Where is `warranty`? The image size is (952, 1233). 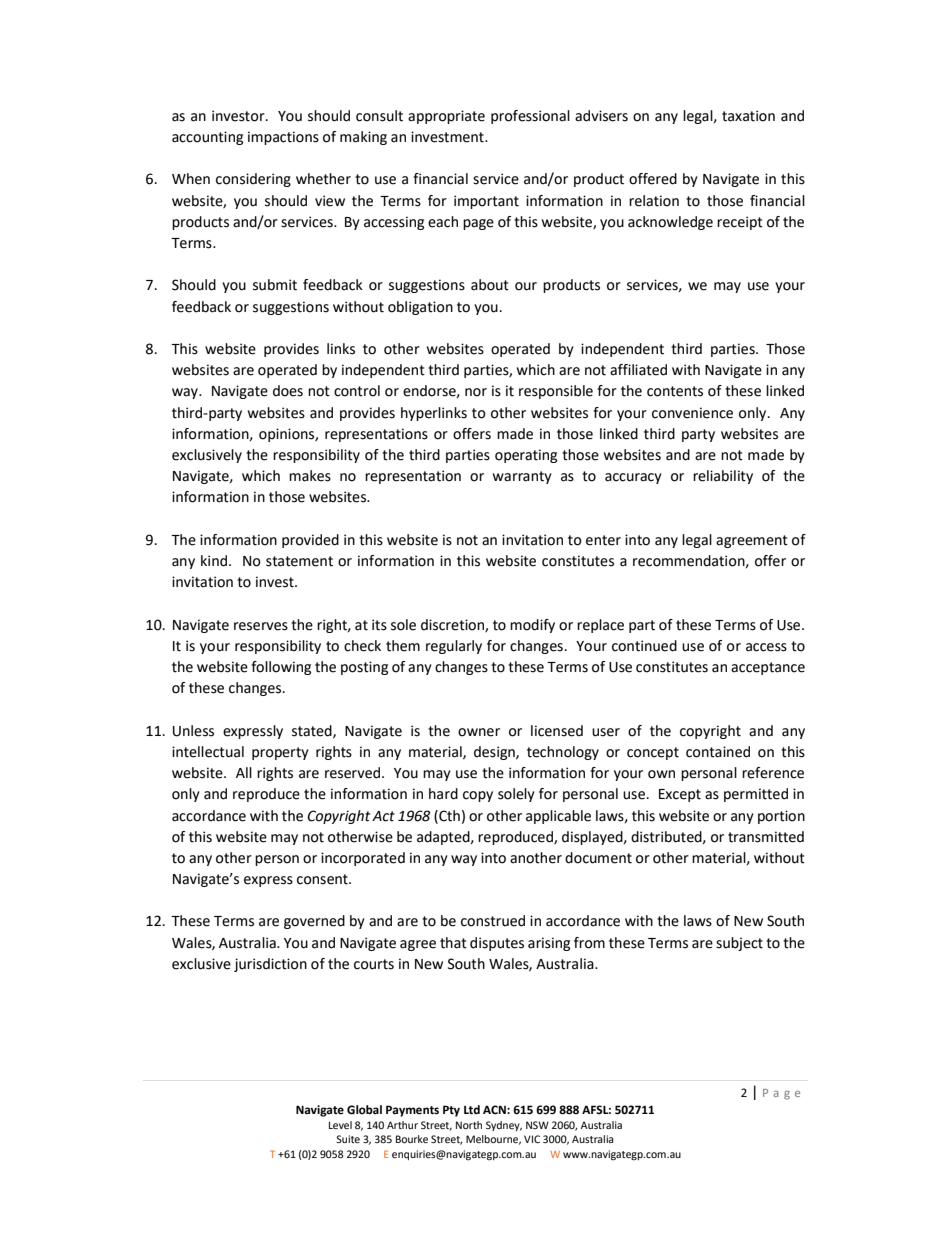 warranty is located at coordinates (522, 477).
